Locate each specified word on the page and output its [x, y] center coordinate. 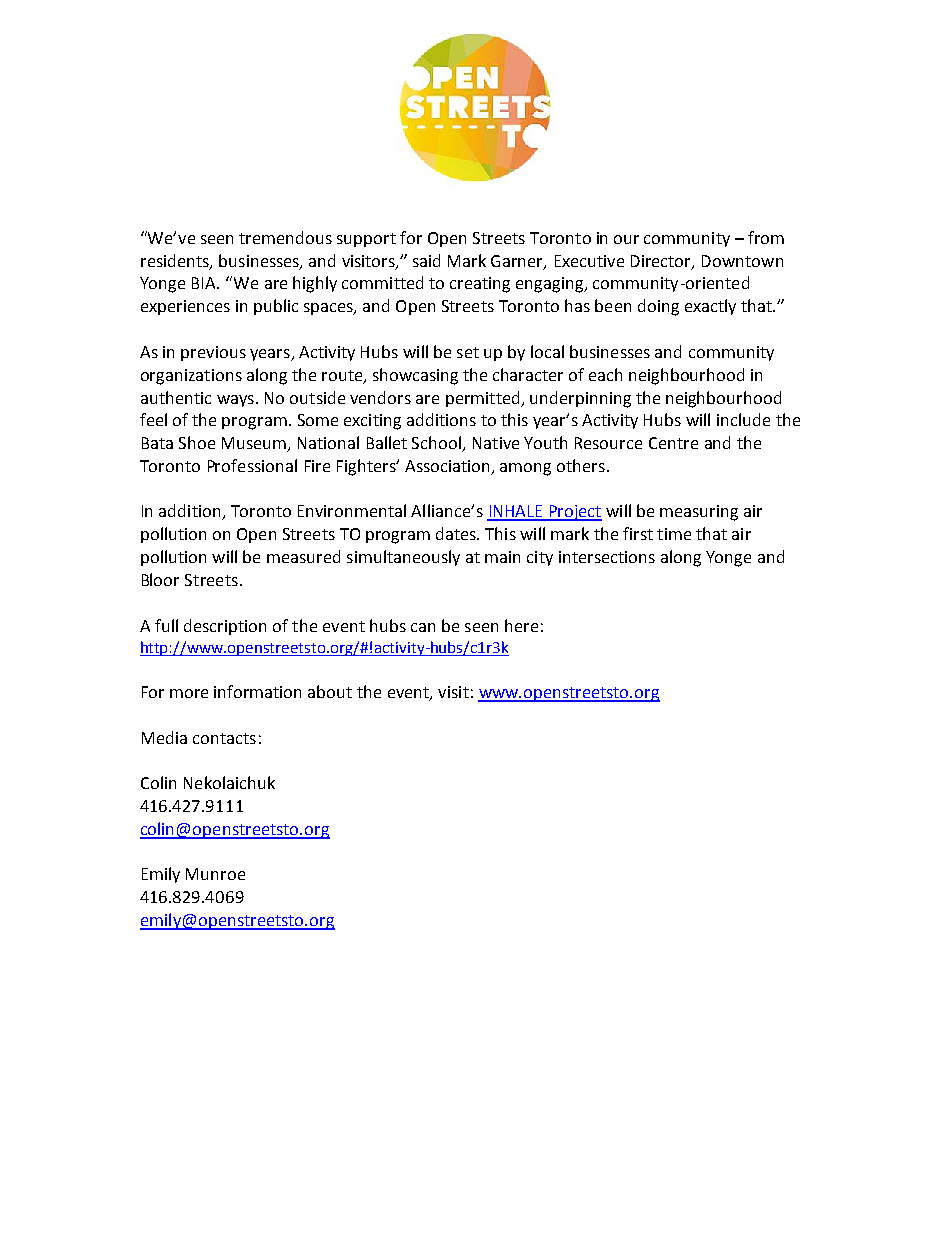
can [423, 627]
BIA [205, 283]
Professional [252, 465]
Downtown [742, 261]
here [521, 625]
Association [449, 467]
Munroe [215, 874]
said [426, 260]
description [225, 627]
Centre [673, 443]
